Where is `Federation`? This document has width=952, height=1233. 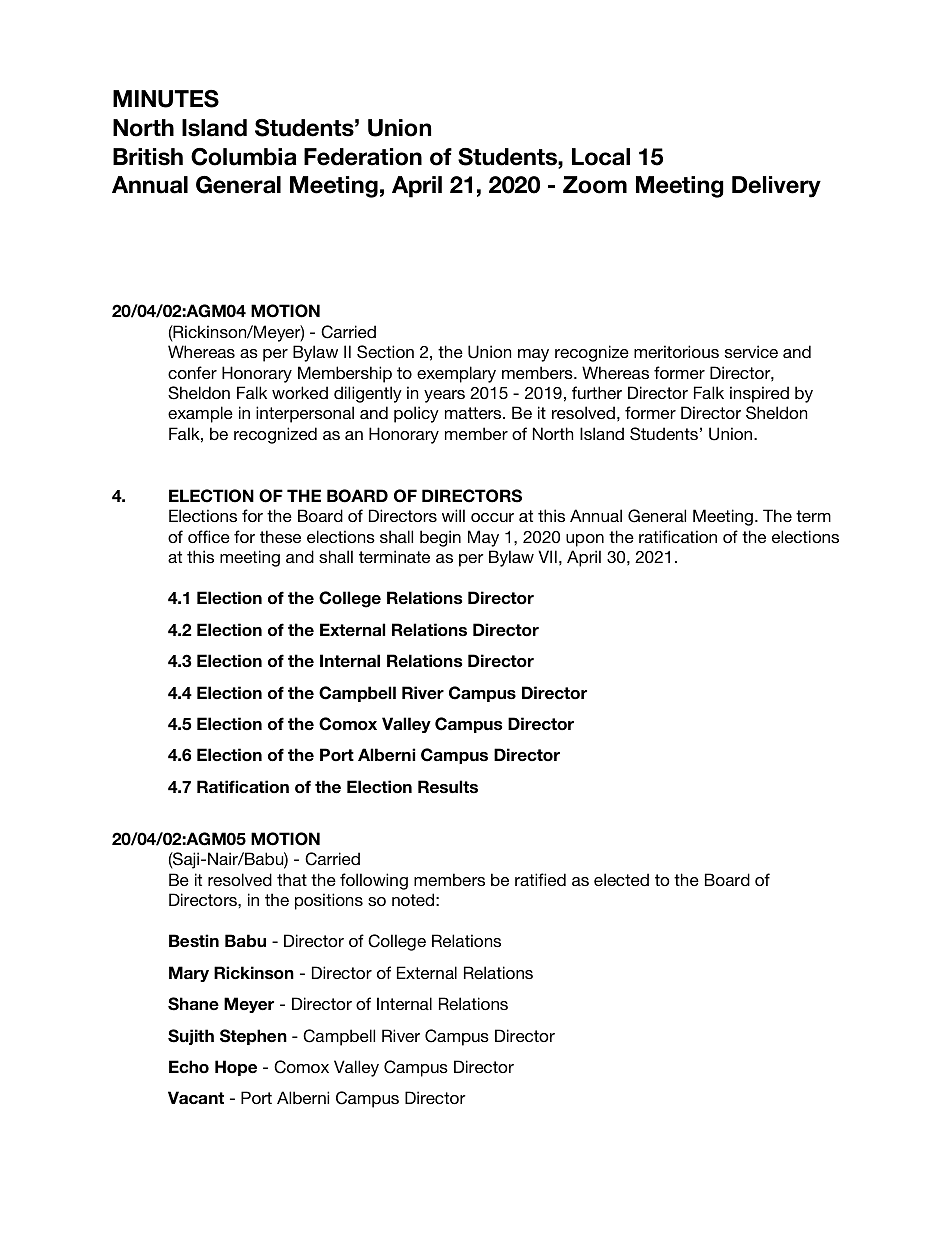 Federation is located at coordinates (363, 157).
